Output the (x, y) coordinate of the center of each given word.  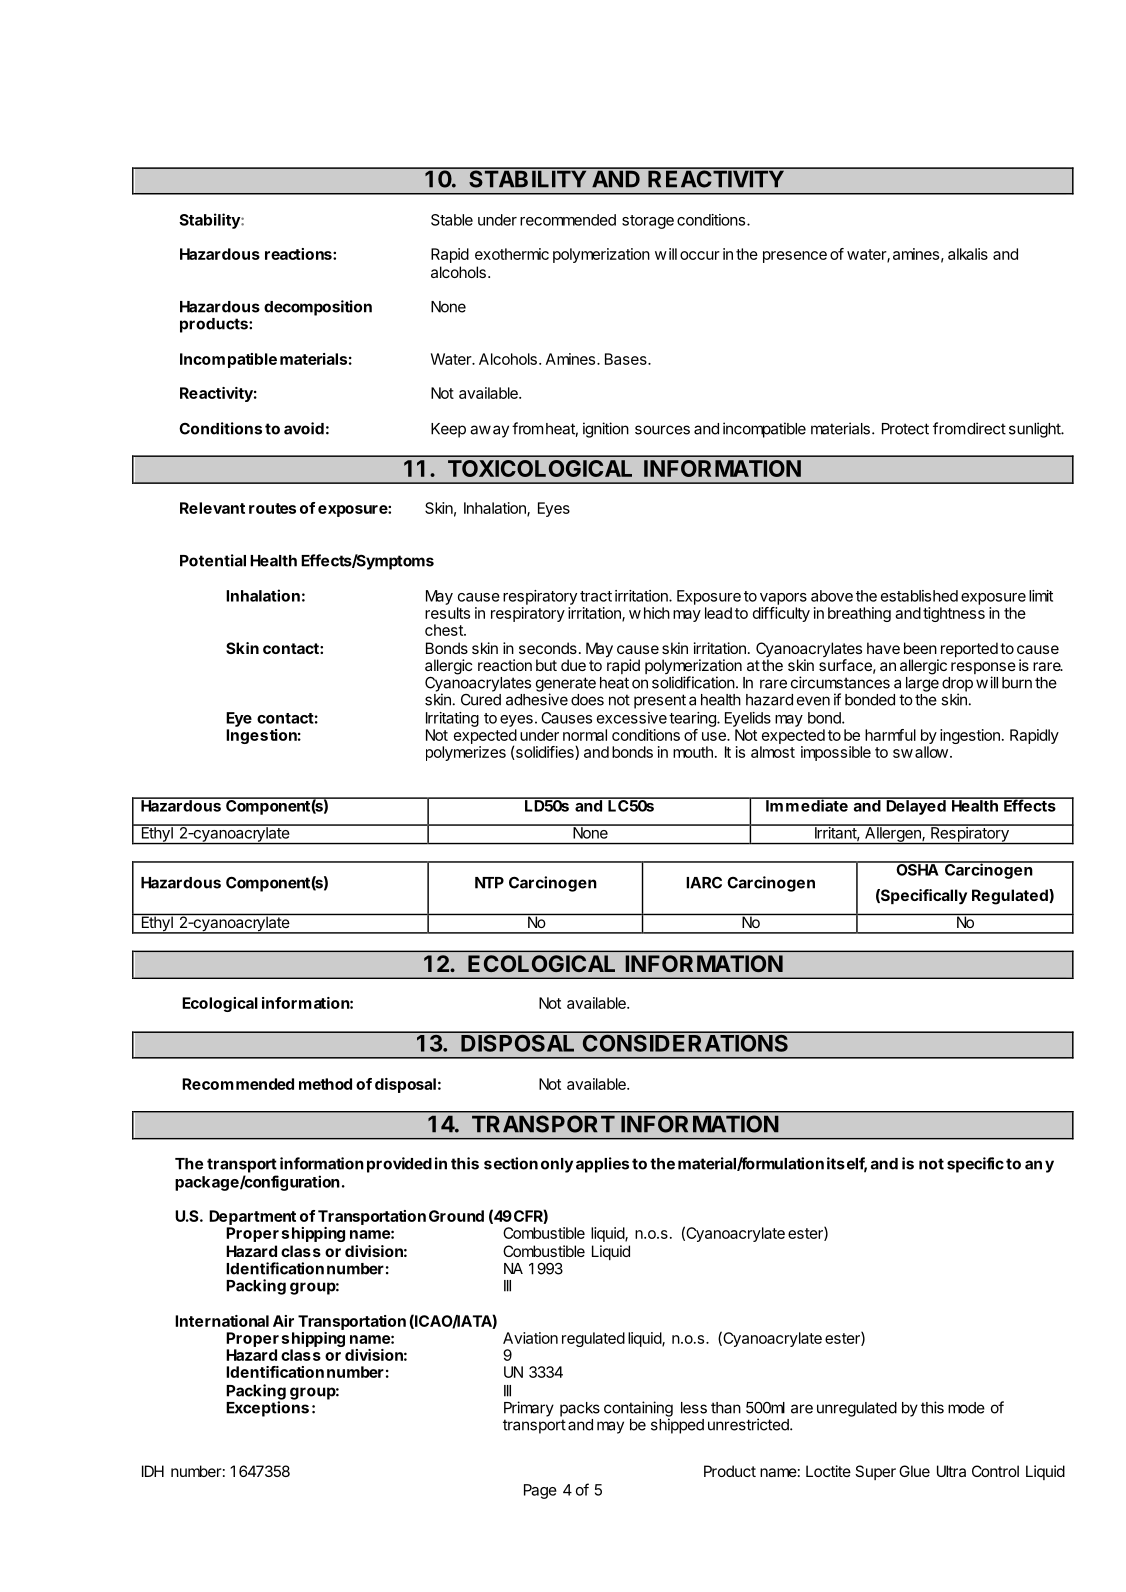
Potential (213, 560)
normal (585, 735)
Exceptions (267, 1408)
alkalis (968, 254)
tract (596, 596)
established (919, 596)
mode (966, 1408)
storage (648, 222)
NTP (489, 883)
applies (602, 1165)
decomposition (318, 308)
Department (252, 1217)
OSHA (917, 868)
